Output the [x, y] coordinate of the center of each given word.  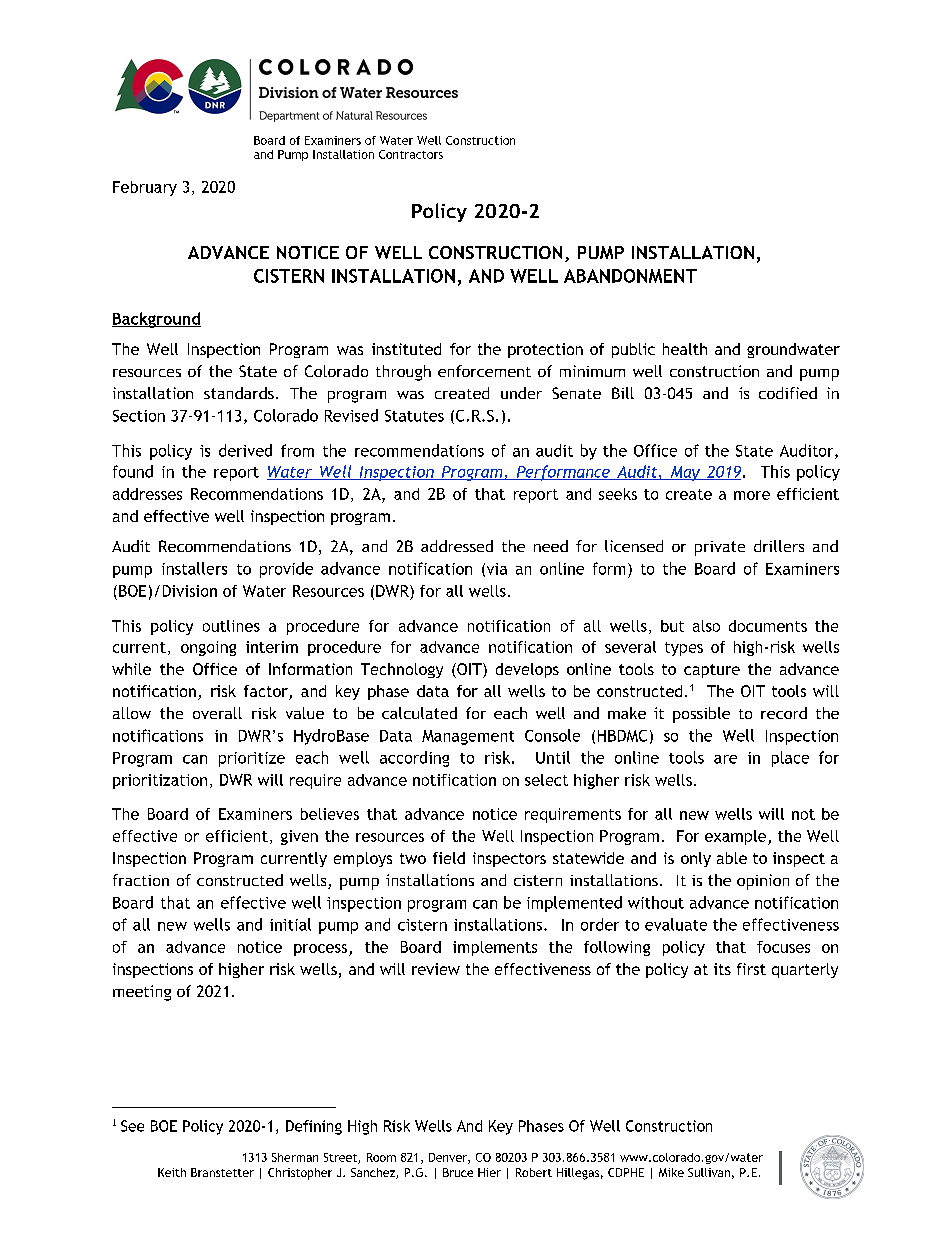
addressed [457, 546]
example [737, 837]
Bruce [458, 1172]
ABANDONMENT [630, 276]
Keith [172, 1172]
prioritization [160, 781]
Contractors [411, 154]
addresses [147, 494]
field [449, 858]
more [752, 495]
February [145, 188]
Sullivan [709, 1172]
